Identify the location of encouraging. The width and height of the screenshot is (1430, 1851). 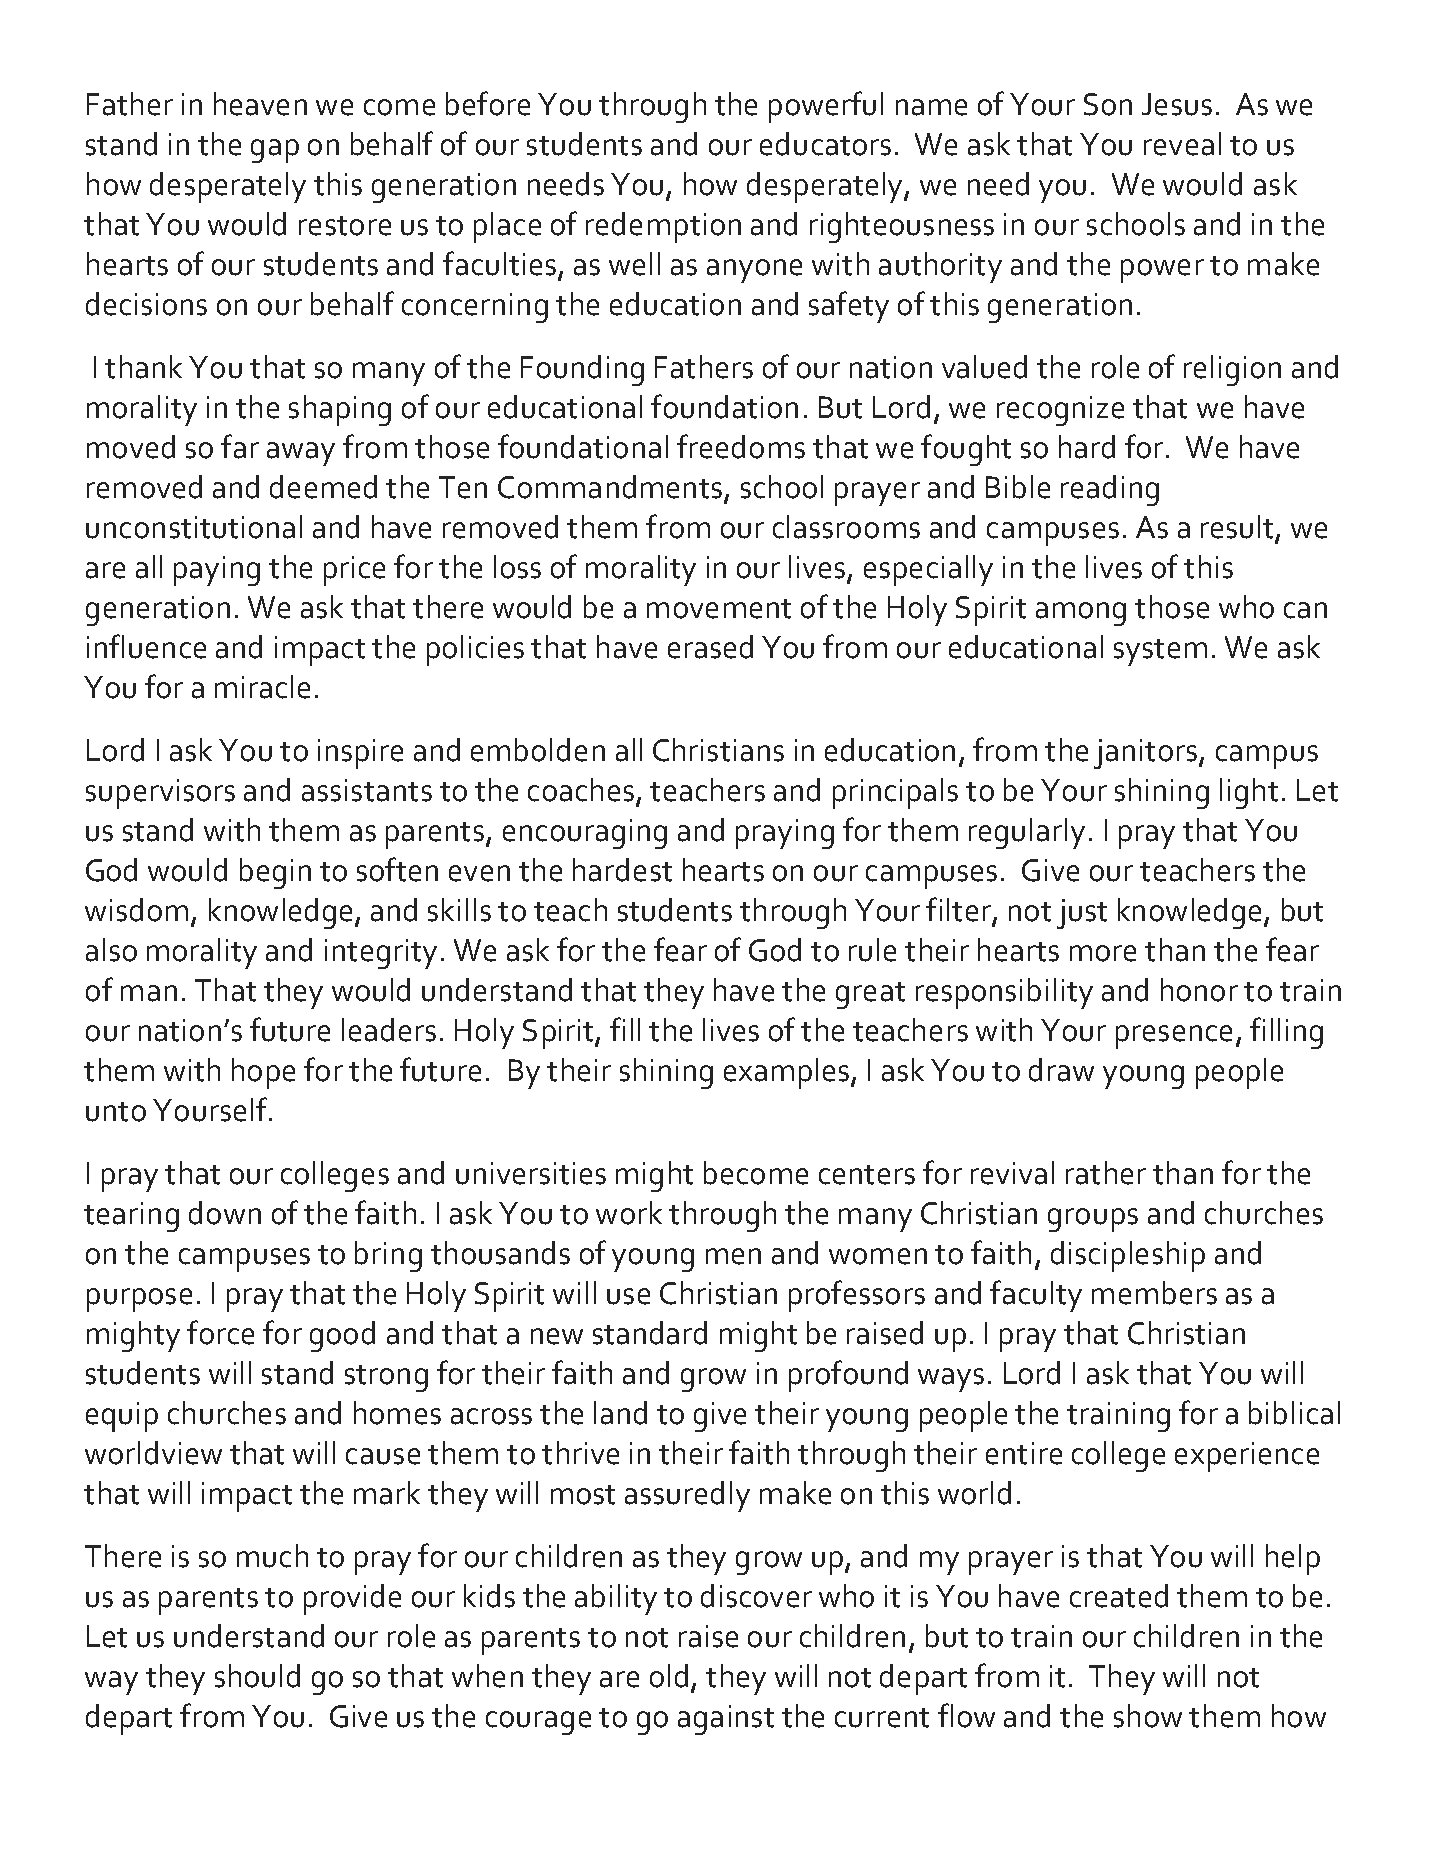
(585, 834).
